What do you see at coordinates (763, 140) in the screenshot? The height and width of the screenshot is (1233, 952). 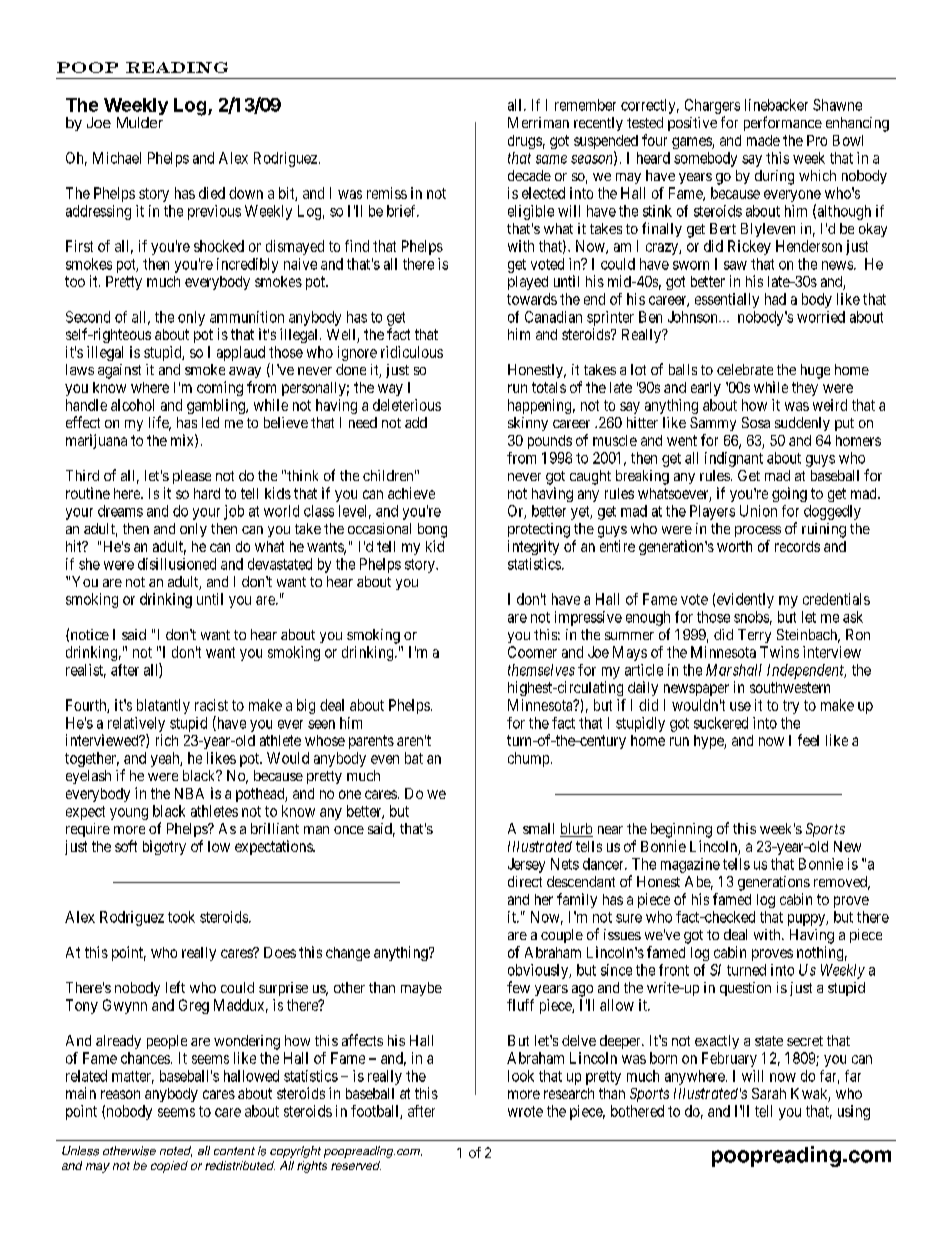 I see `made` at bounding box center [763, 140].
